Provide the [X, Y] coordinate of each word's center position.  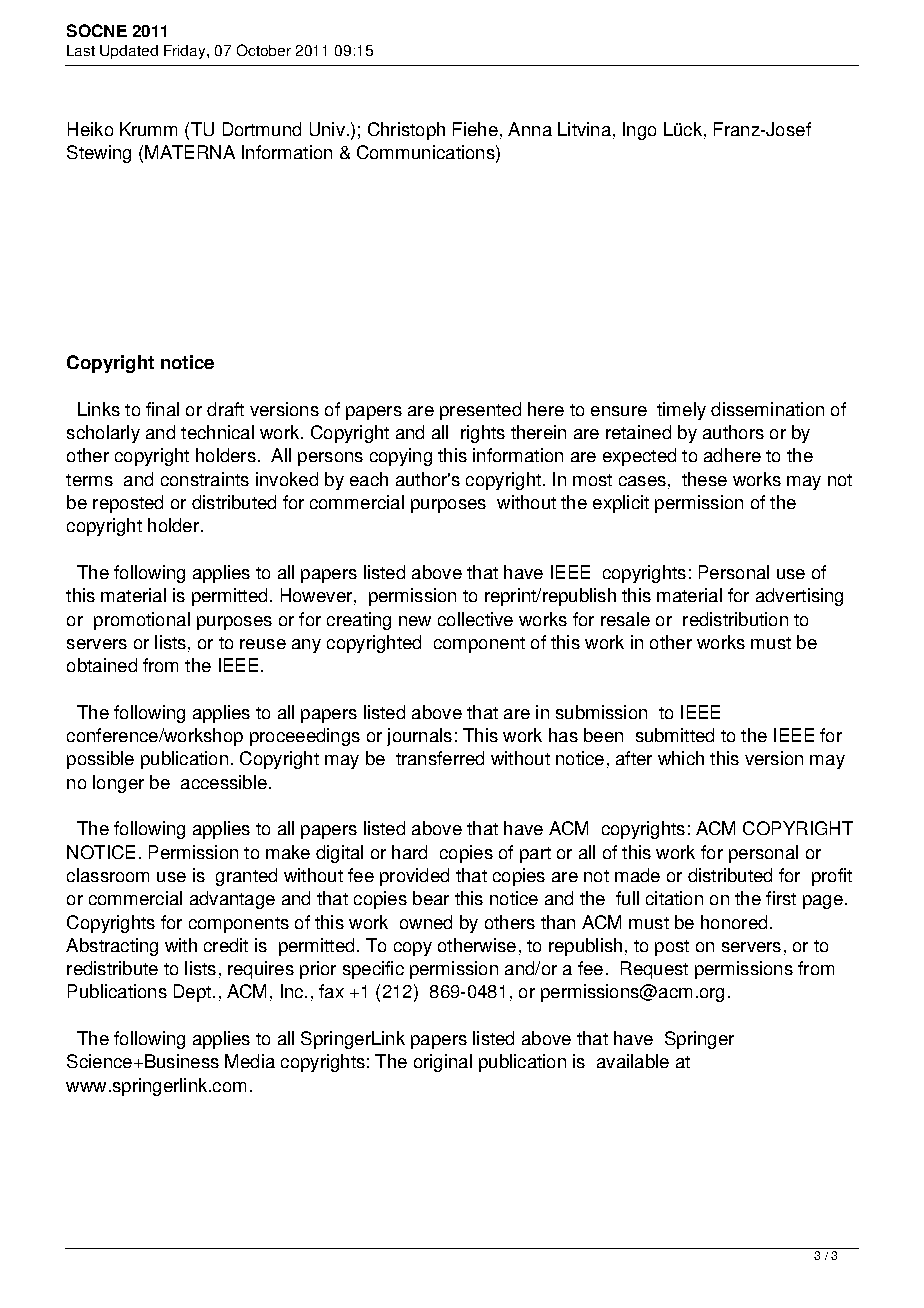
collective [475, 619]
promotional [142, 621]
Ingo [639, 131]
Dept [192, 993]
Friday [186, 52]
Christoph [406, 131]
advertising [799, 597]
